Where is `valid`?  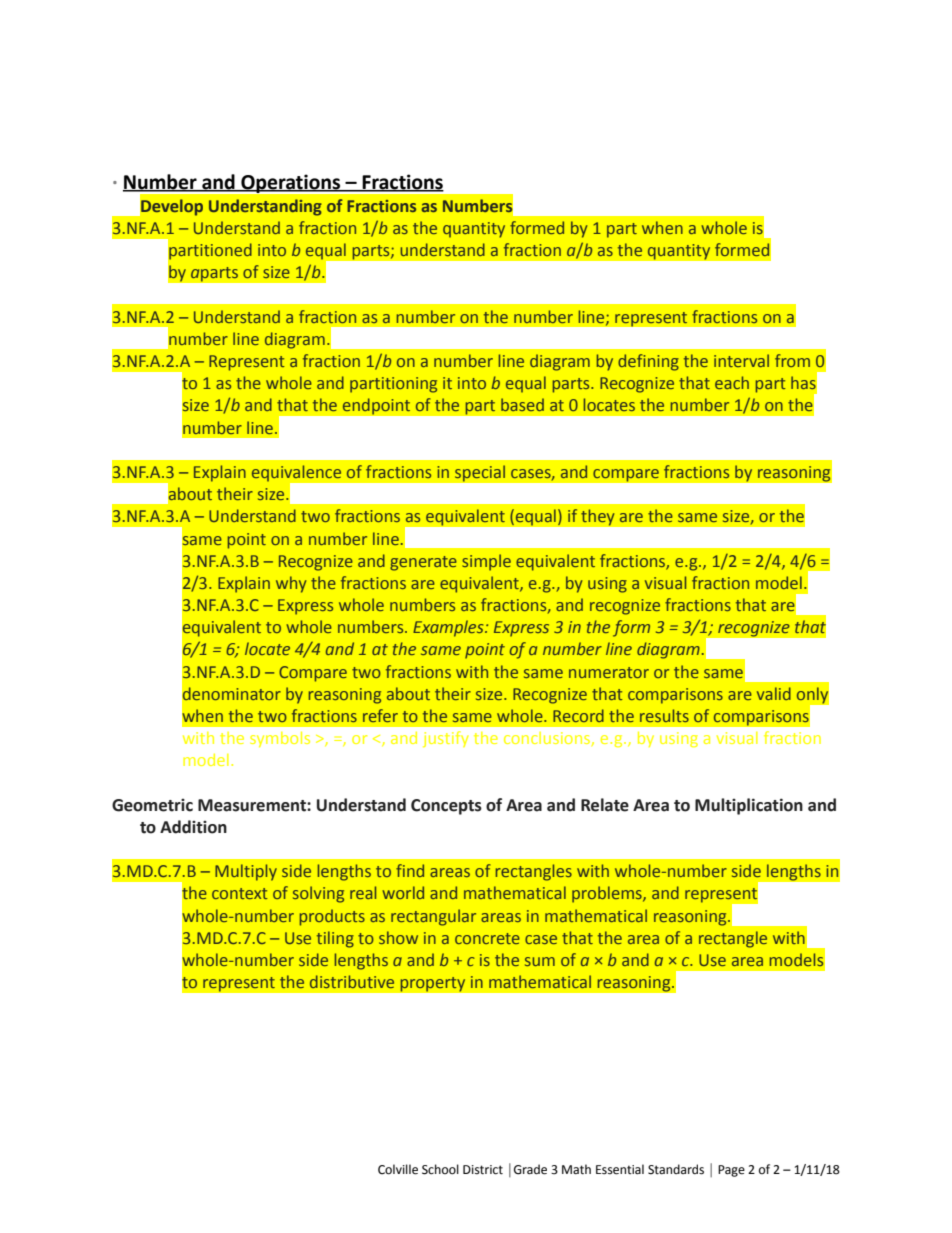
valid is located at coordinates (774, 693).
